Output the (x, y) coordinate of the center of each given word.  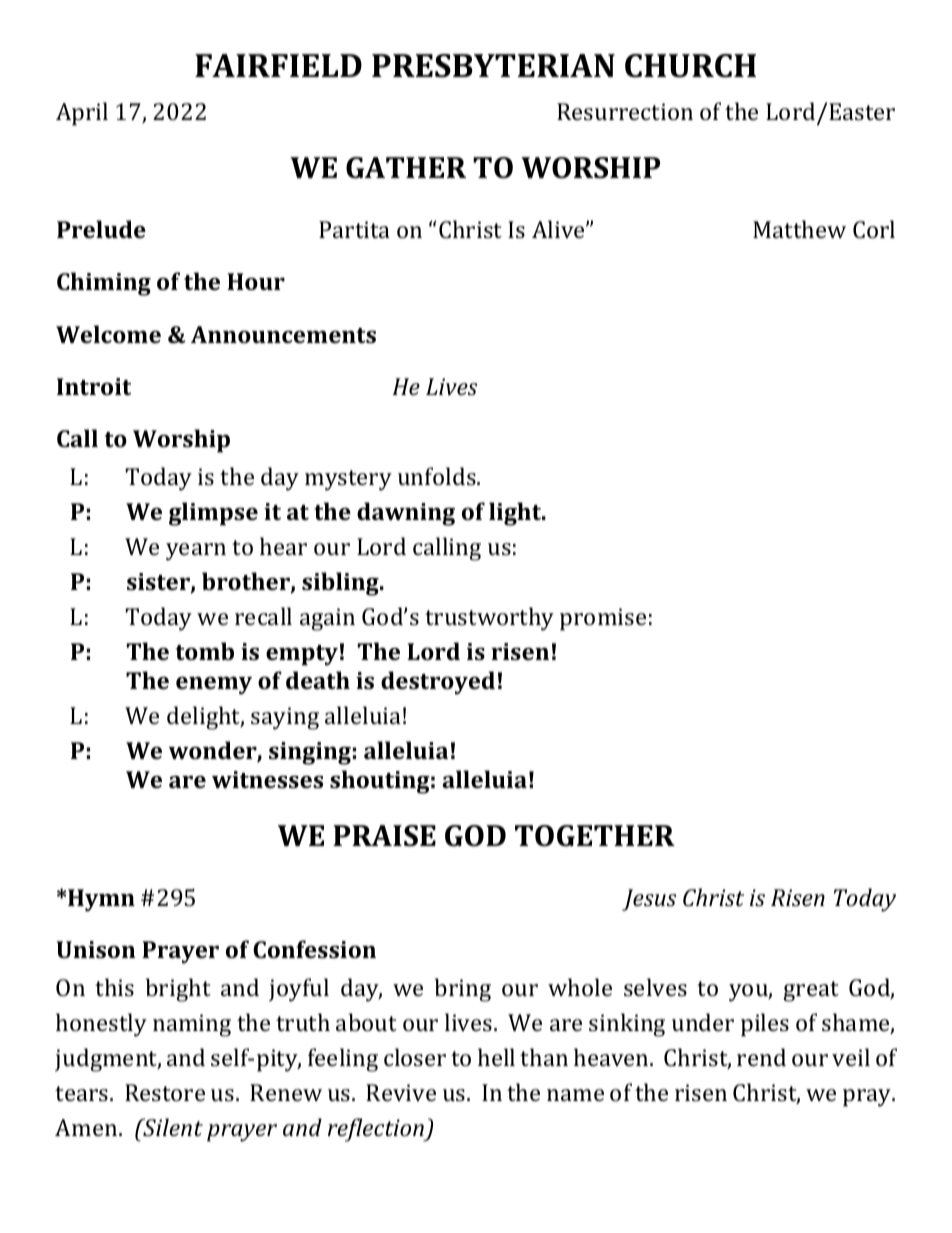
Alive (559, 229)
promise (603, 619)
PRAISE (384, 836)
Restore (165, 1092)
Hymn (101, 900)
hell (496, 1057)
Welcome (108, 334)
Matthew (799, 229)
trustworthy (489, 619)
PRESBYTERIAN (493, 66)
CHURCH (690, 66)
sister (159, 583)
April (82, 114)
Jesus (649, 900)
